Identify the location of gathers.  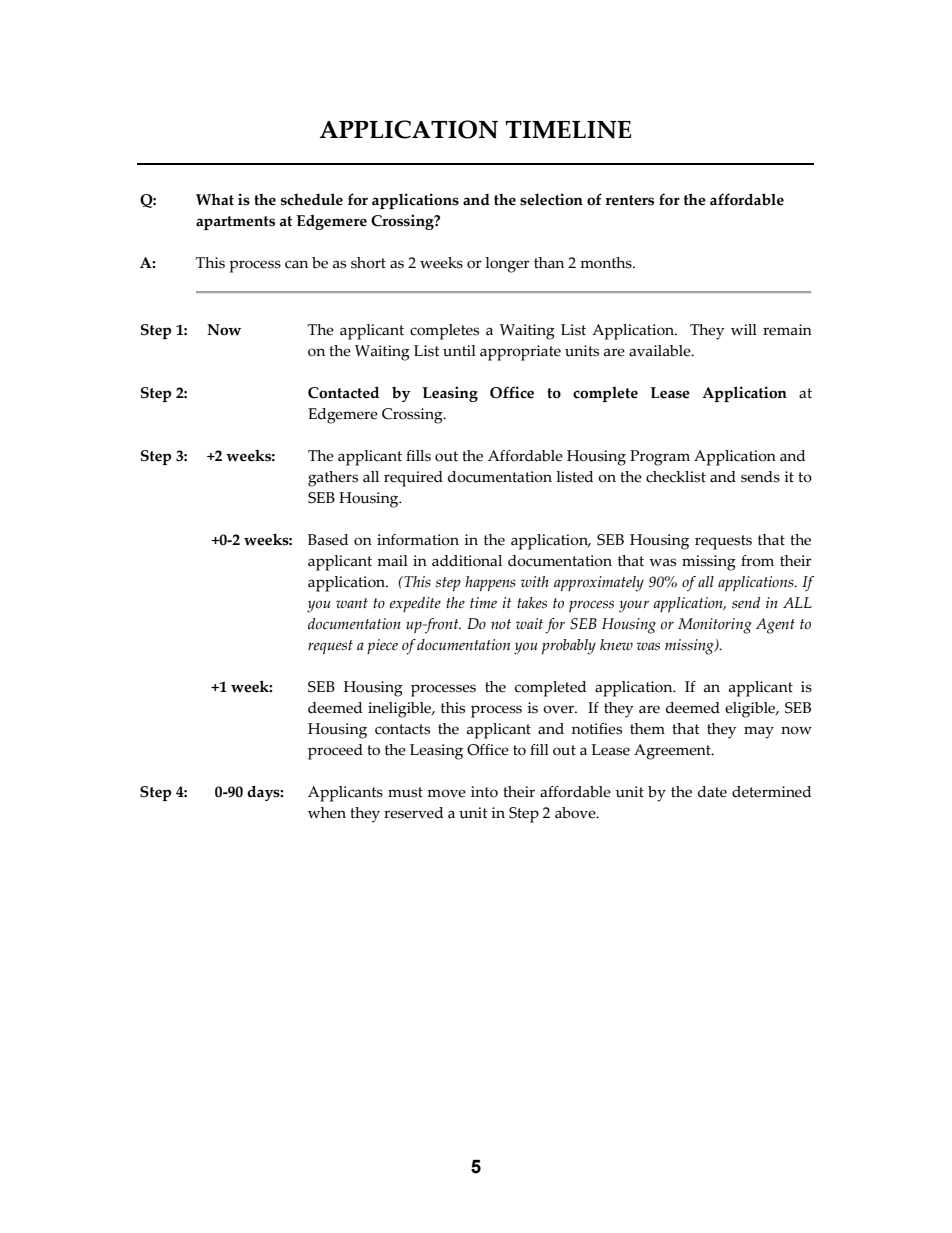
(333, 479).
